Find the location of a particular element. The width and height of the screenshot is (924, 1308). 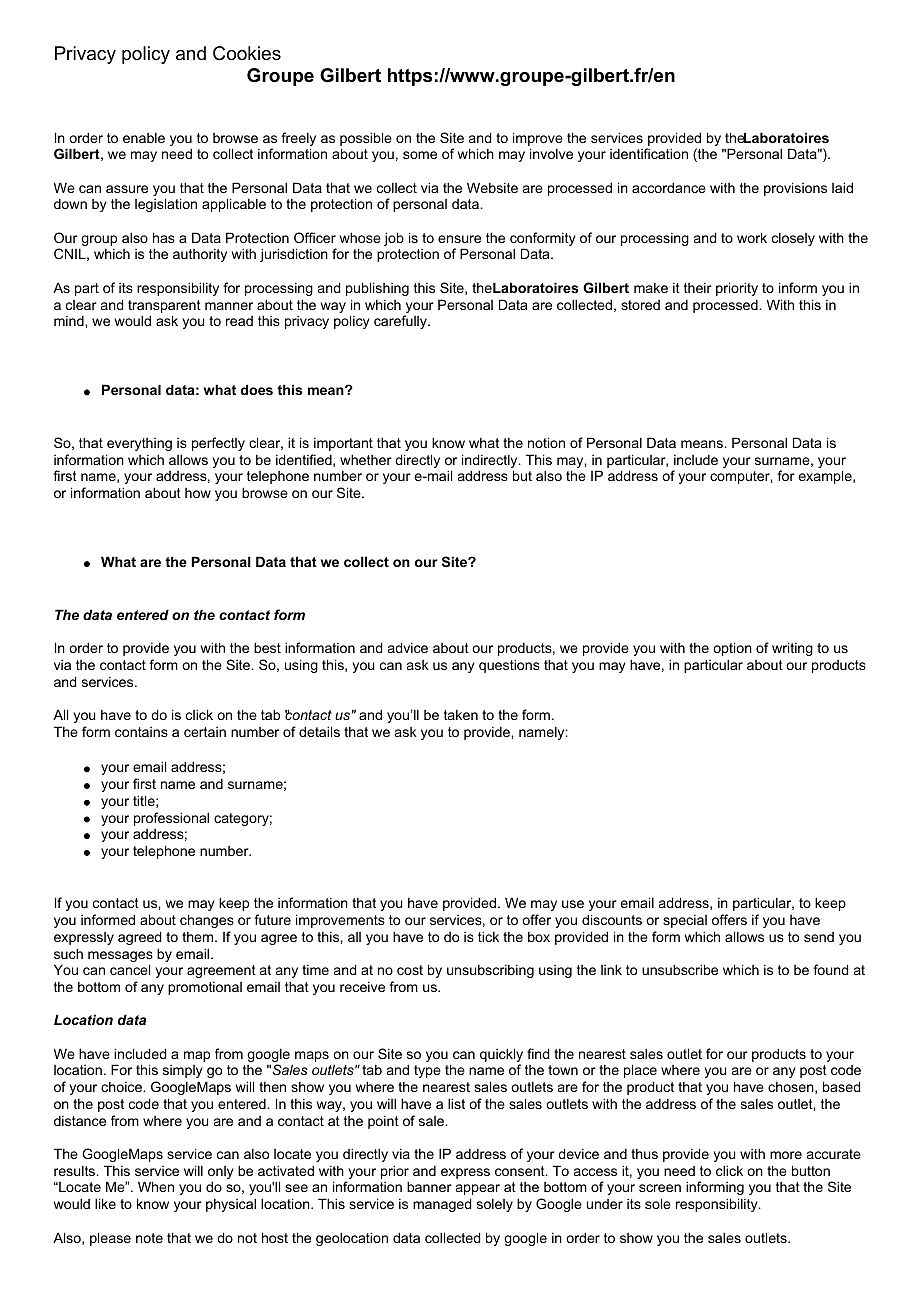

option is located at coordinates (732, 649).
